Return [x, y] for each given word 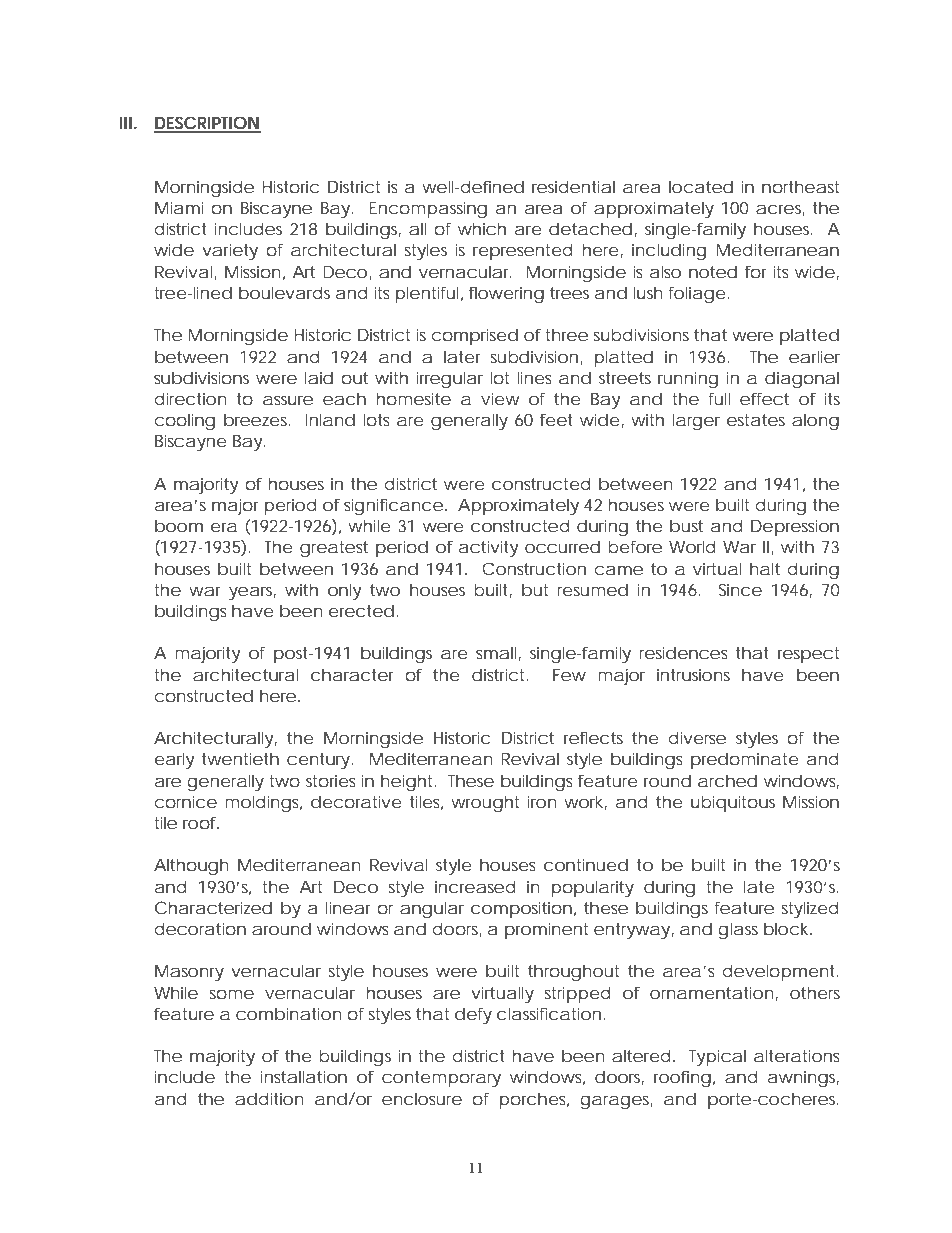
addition [269, 1098]
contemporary [441, 1079]
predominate [745, 760]
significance [395, 506]
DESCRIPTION [207, 124]
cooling [184, 421]
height [408, 782]
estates [756, 420]
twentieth [240, 758]
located [701, 186]
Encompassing [428, 209]
